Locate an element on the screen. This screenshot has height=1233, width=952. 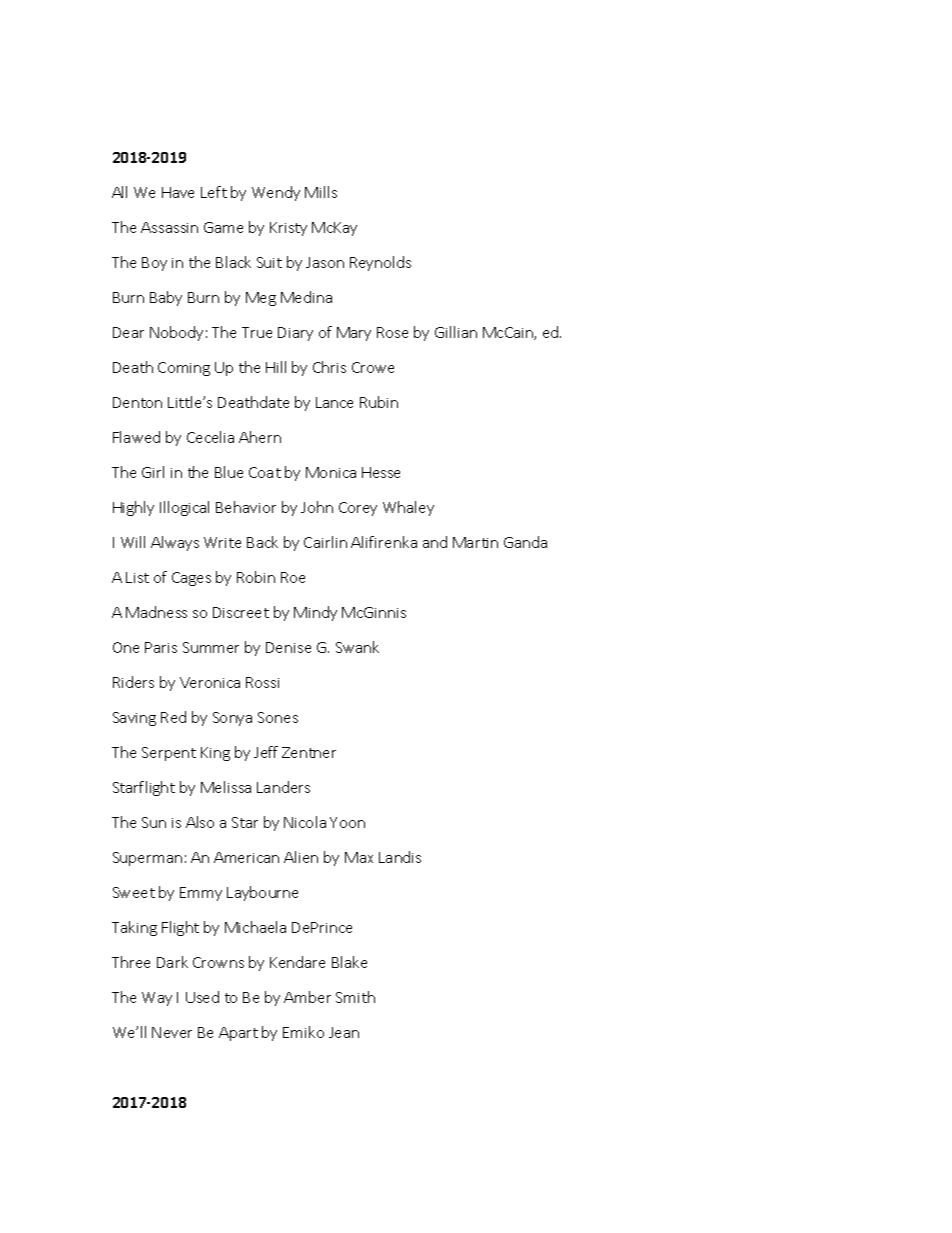
Mills is located at coordinates (321, 192).
